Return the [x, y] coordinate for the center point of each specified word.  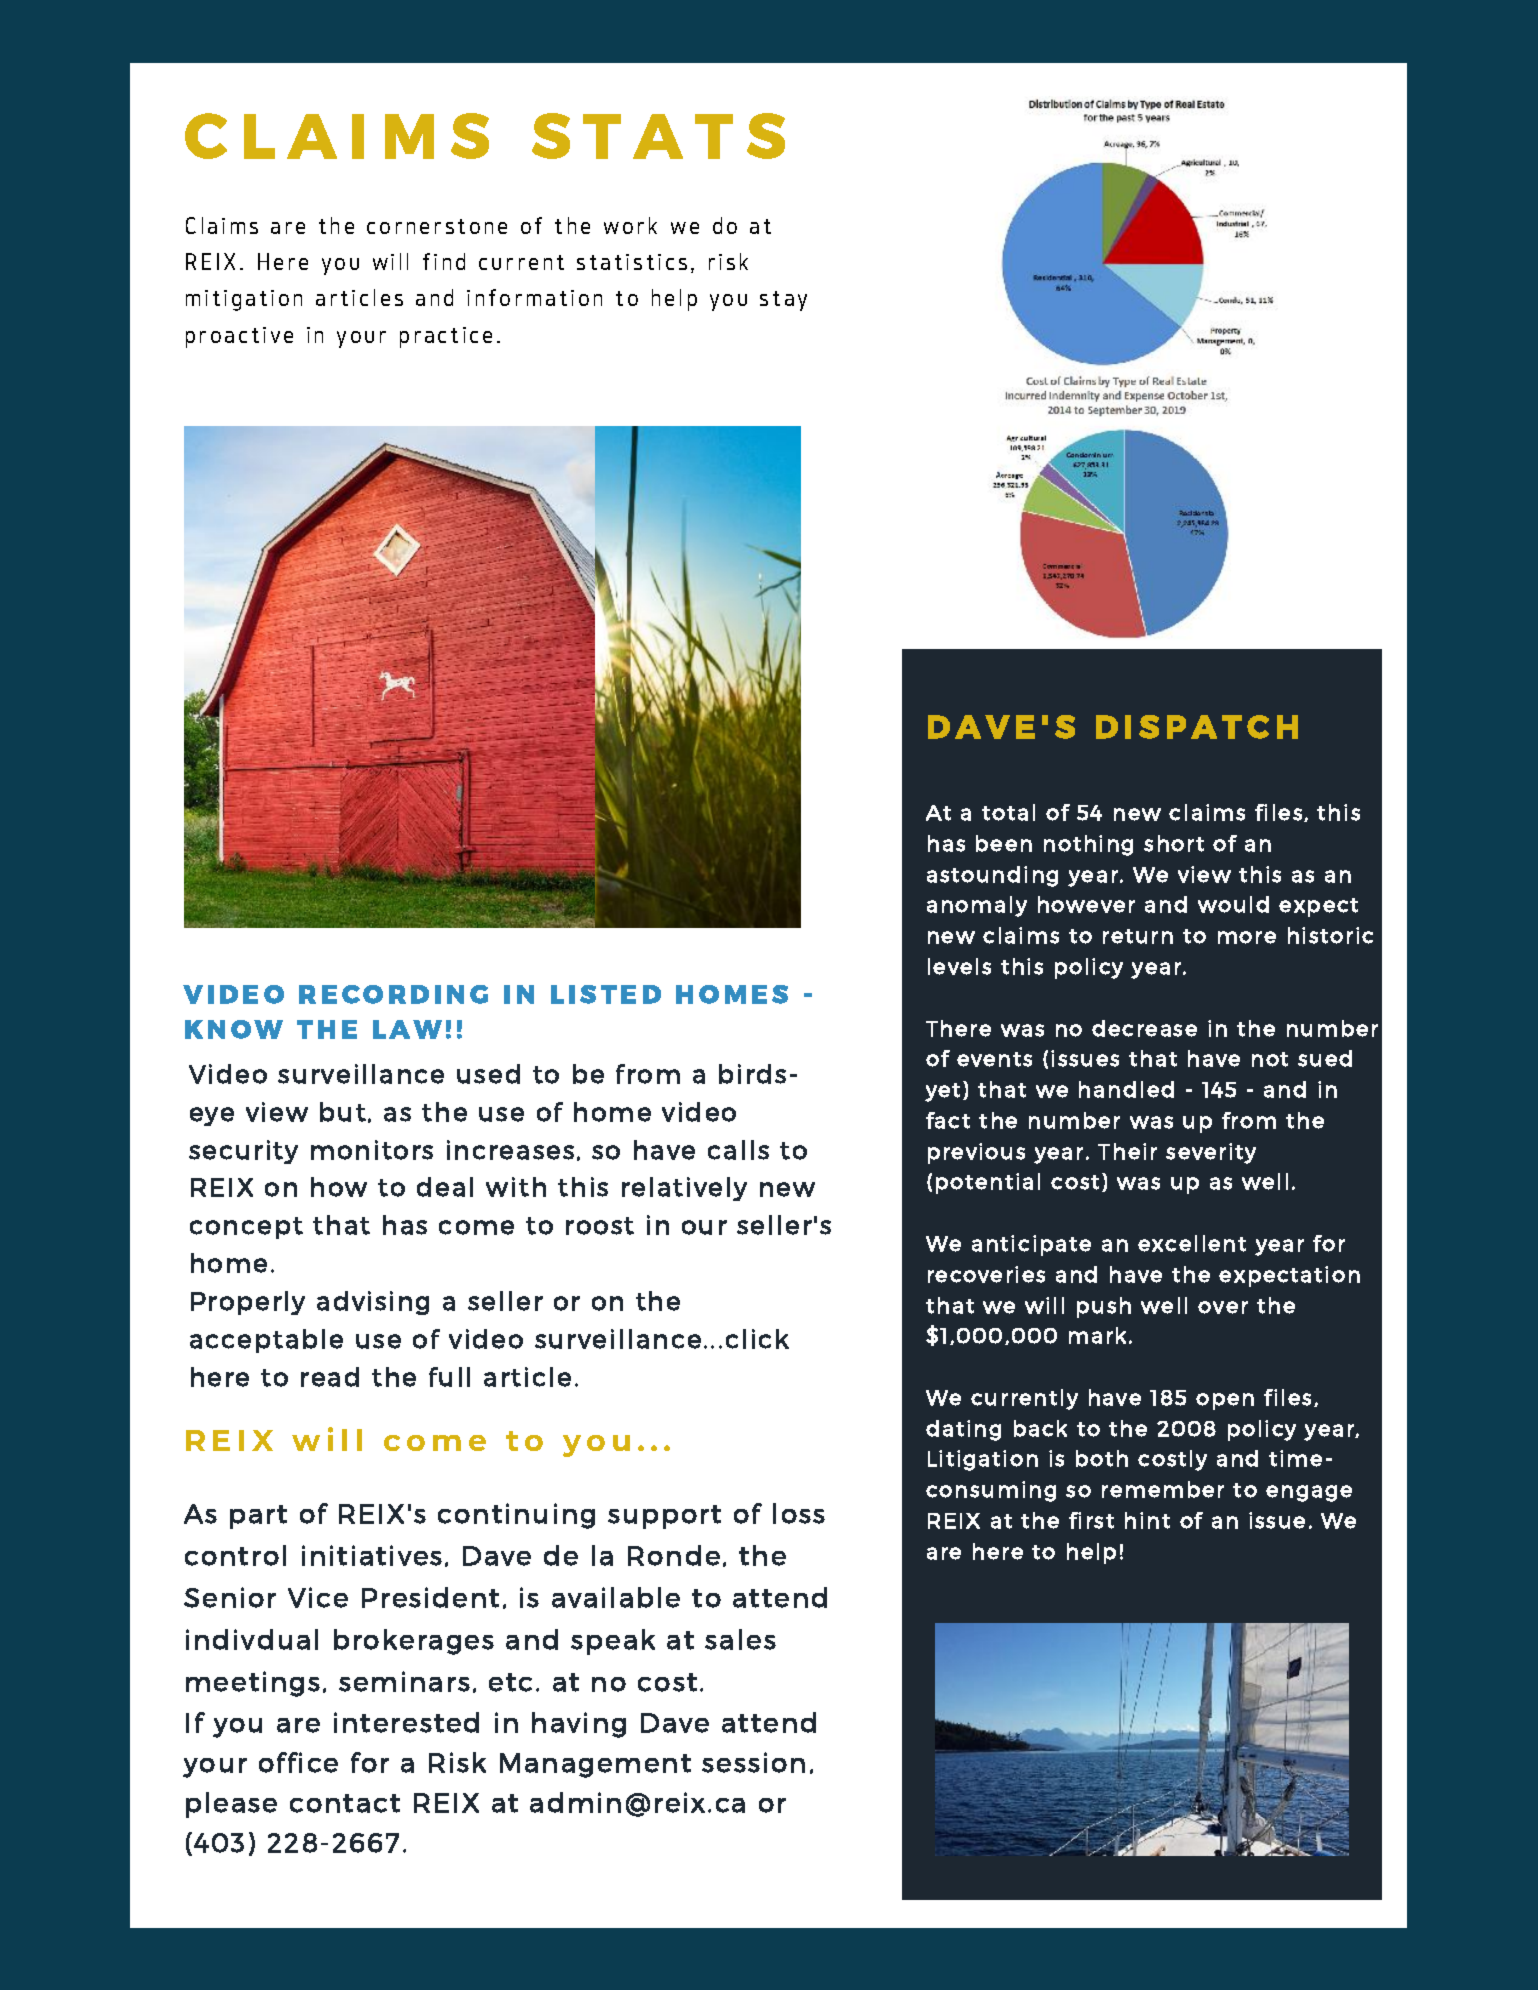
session [753, 1762]
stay [783, 301]
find [444, 261]
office [298, 1762]
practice [446, 337]
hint [1147, 1520]
